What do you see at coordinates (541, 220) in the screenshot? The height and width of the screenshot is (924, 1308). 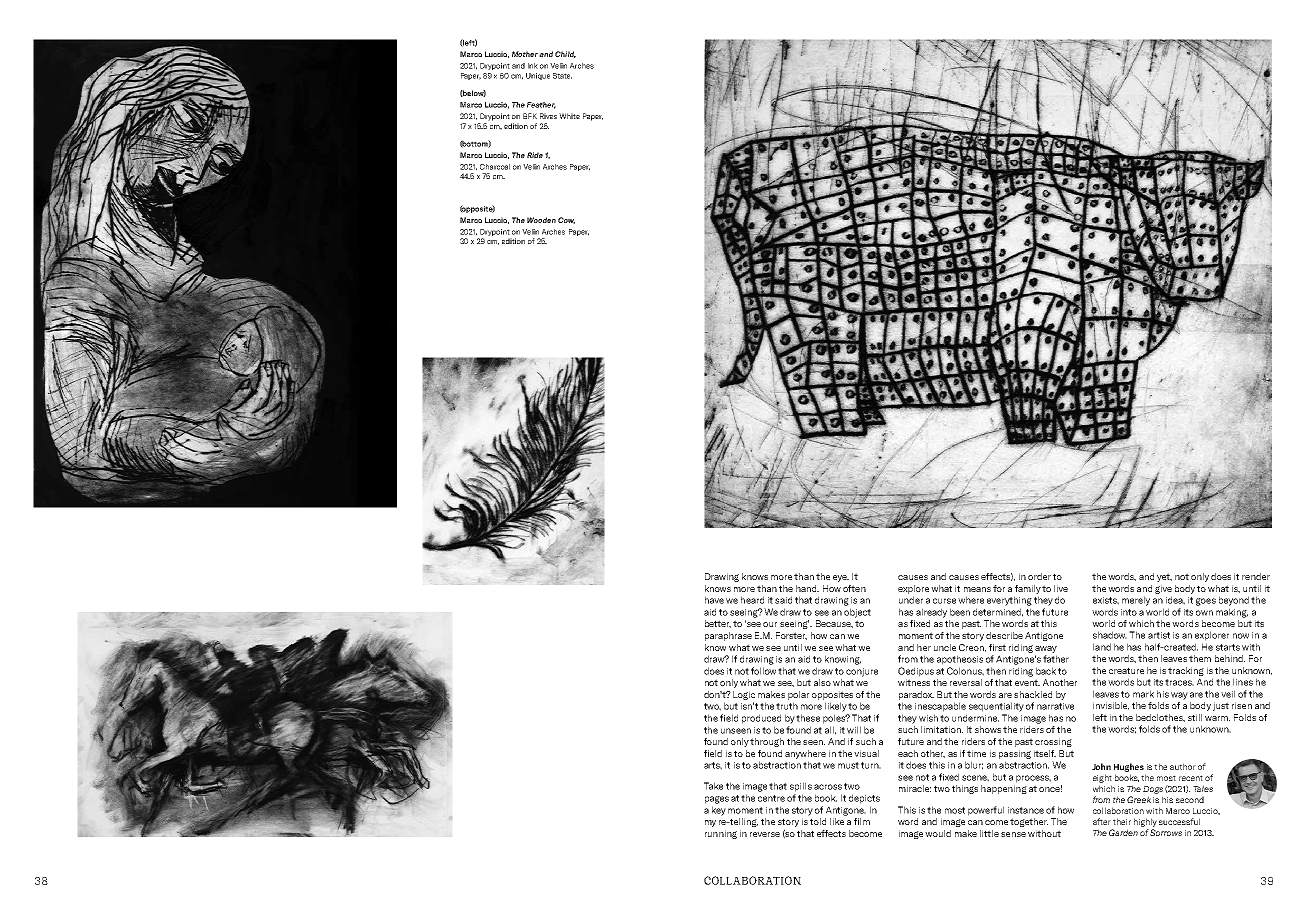 I see `Wooden` at bounding box center [541, 220].
